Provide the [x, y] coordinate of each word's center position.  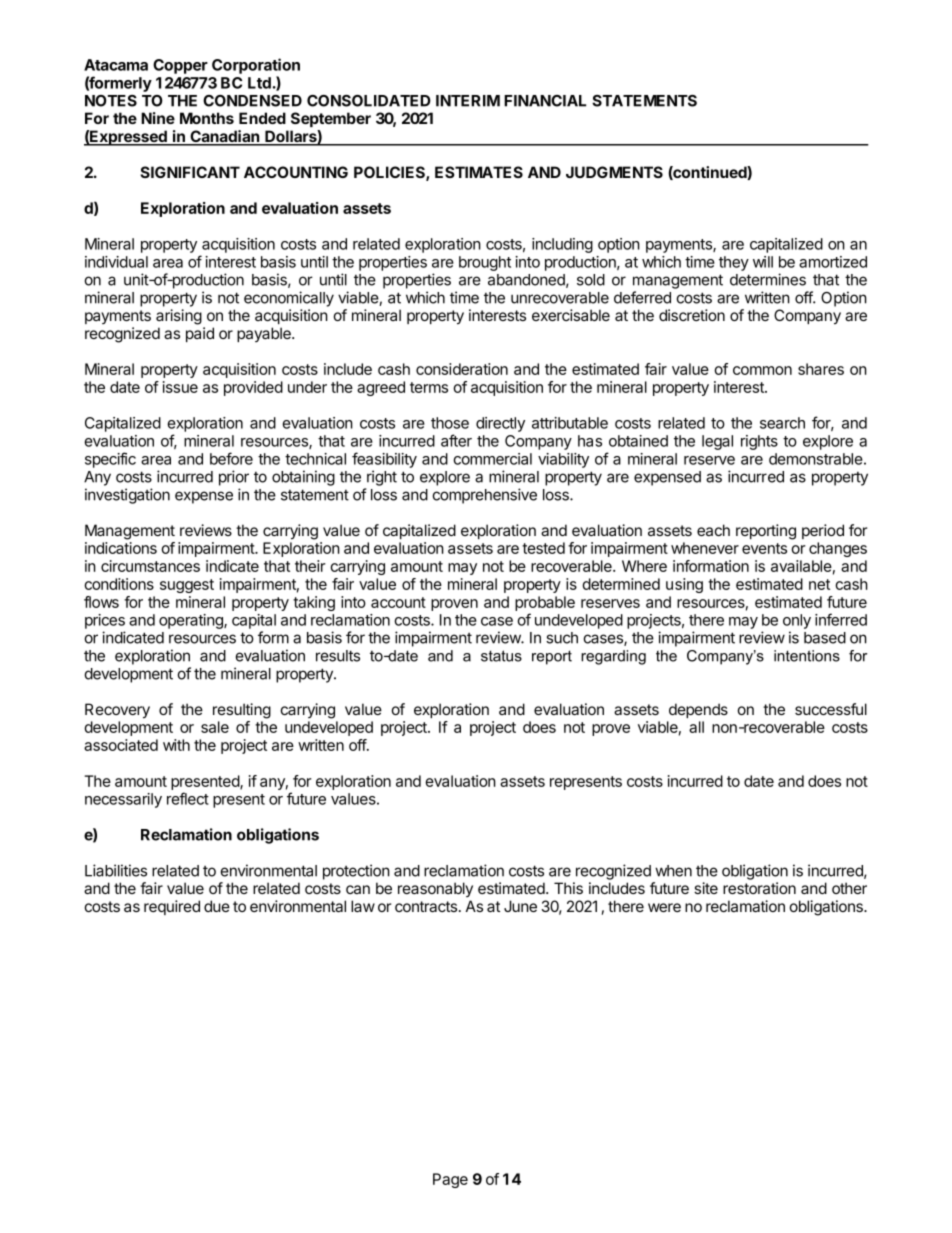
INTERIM [468, 101]
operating [192, 621]
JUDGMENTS [614, 172]
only [797, 621]
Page [450, 1180]
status [501, 656]
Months [207, 118]
